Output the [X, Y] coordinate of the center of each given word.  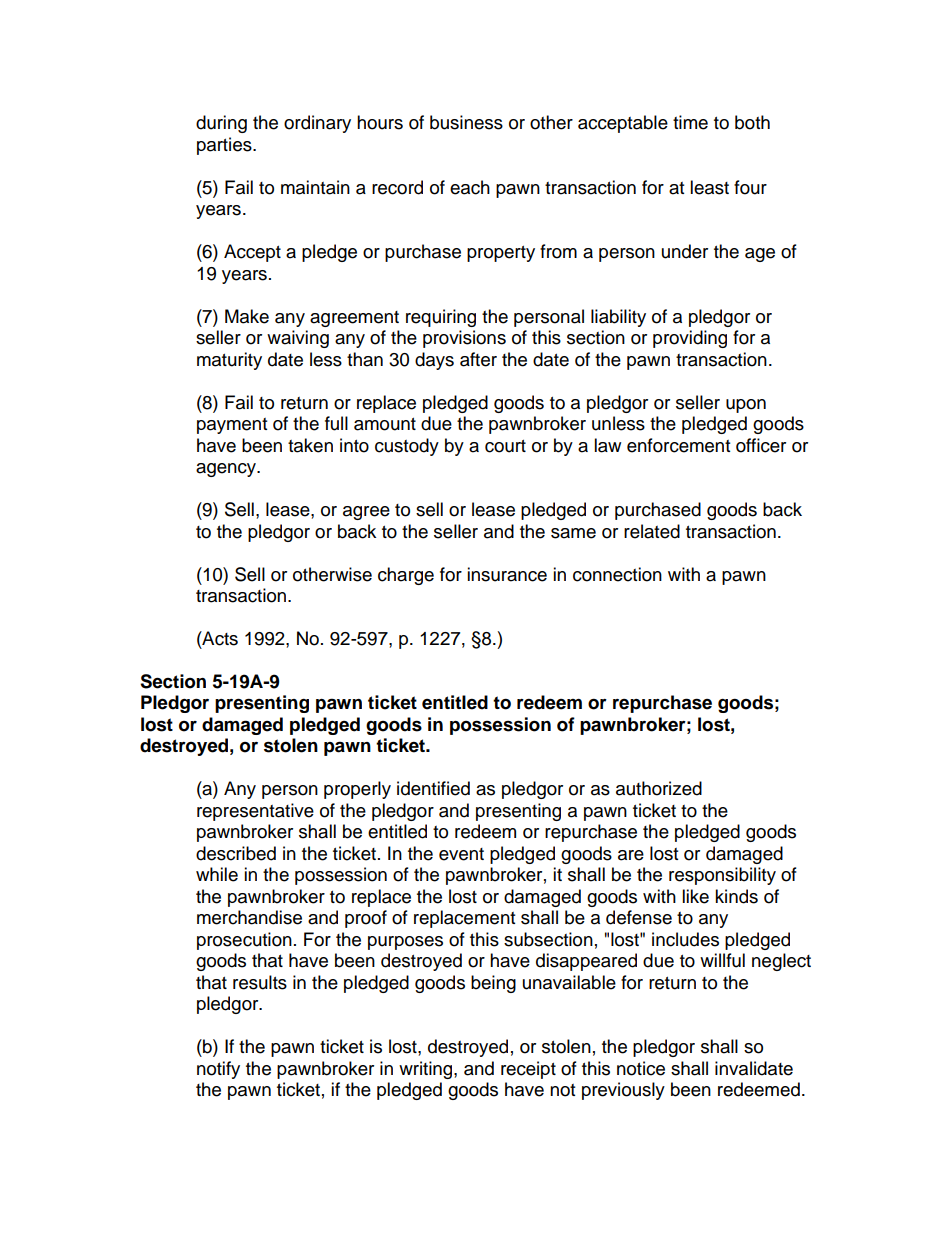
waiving [298, 339]
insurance [507, 574]
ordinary [317, 124]
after [478, 359]
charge [406, 576]
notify [218, 1070]
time [690, 122]
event [461, 854]
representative [255, 812]
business [466, 122]
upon [746, 406]
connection [617, 574]
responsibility [722, 876]
